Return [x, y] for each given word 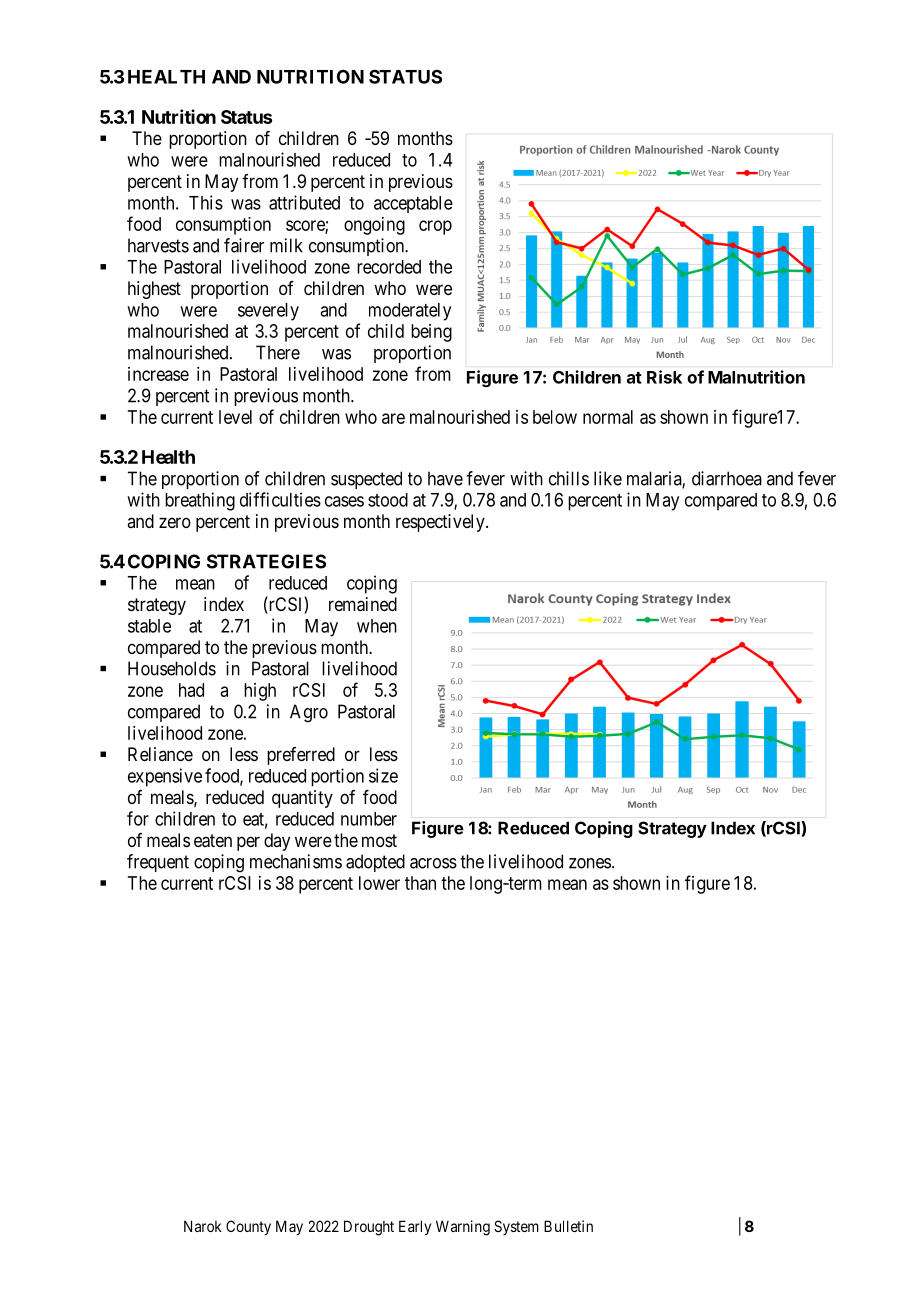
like [608, 478]
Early [415, 1227]
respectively [441, 523]
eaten [213, 841]
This [206, 202]
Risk [664, 377]
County [248, 1227]
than [420, 883]
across [433, 863]
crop [435, 227]
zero [175, 522]
